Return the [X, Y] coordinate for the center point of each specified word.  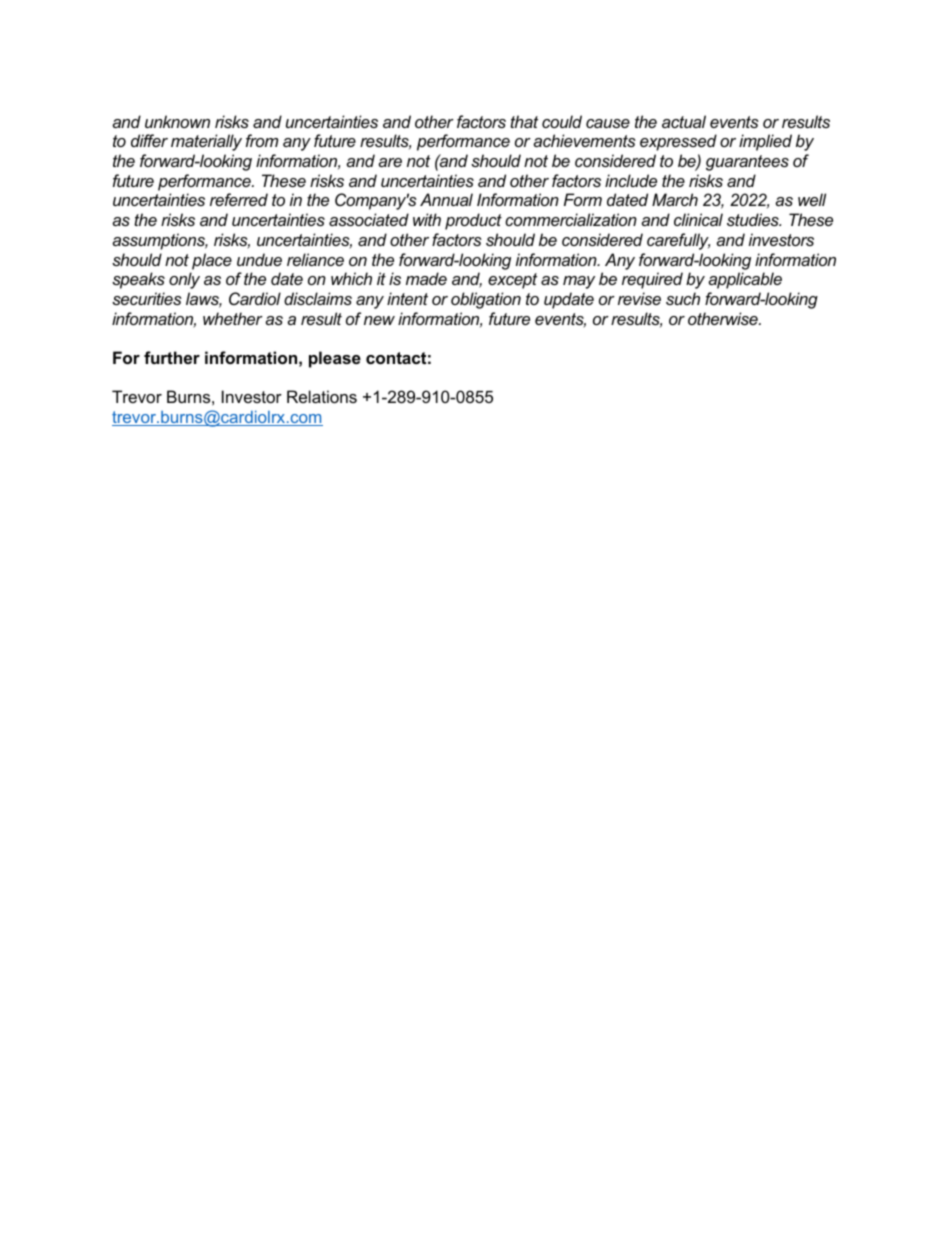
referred [239, 199]
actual [684, 121]
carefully [678, 241]
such [683, 298]
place [212, 261]
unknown [177, 121]
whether [233, 318]
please [335, 359]
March [675, 199]
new [379, 320]
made [426, 278]
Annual [446, 199]
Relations [322, 396]
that [524, 121]
